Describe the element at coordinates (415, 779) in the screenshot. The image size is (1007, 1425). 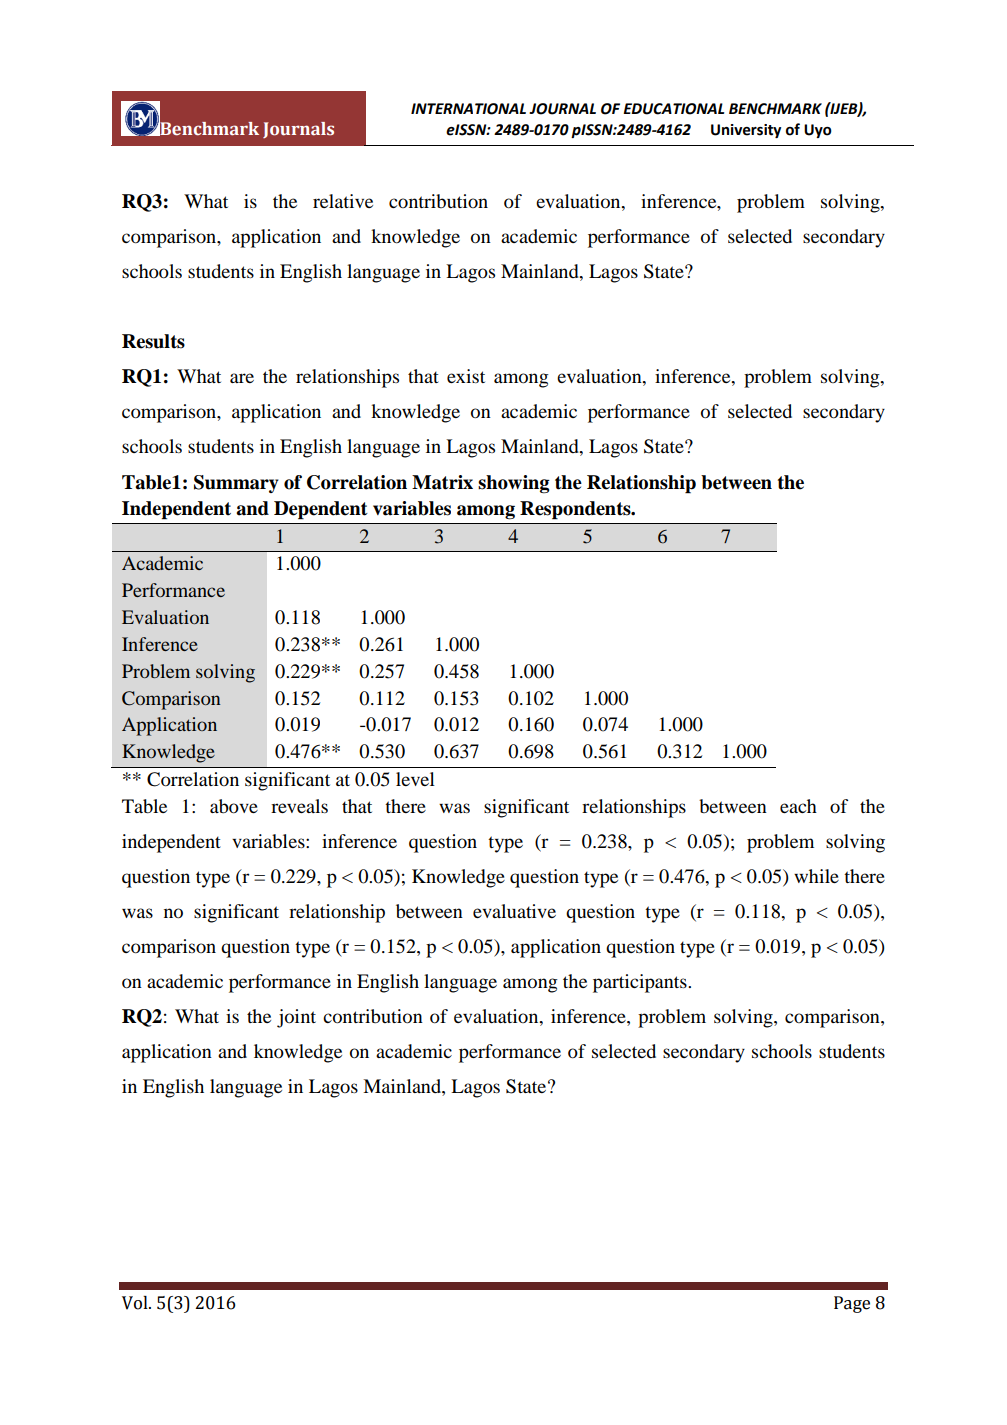
I see `level` at that location.
